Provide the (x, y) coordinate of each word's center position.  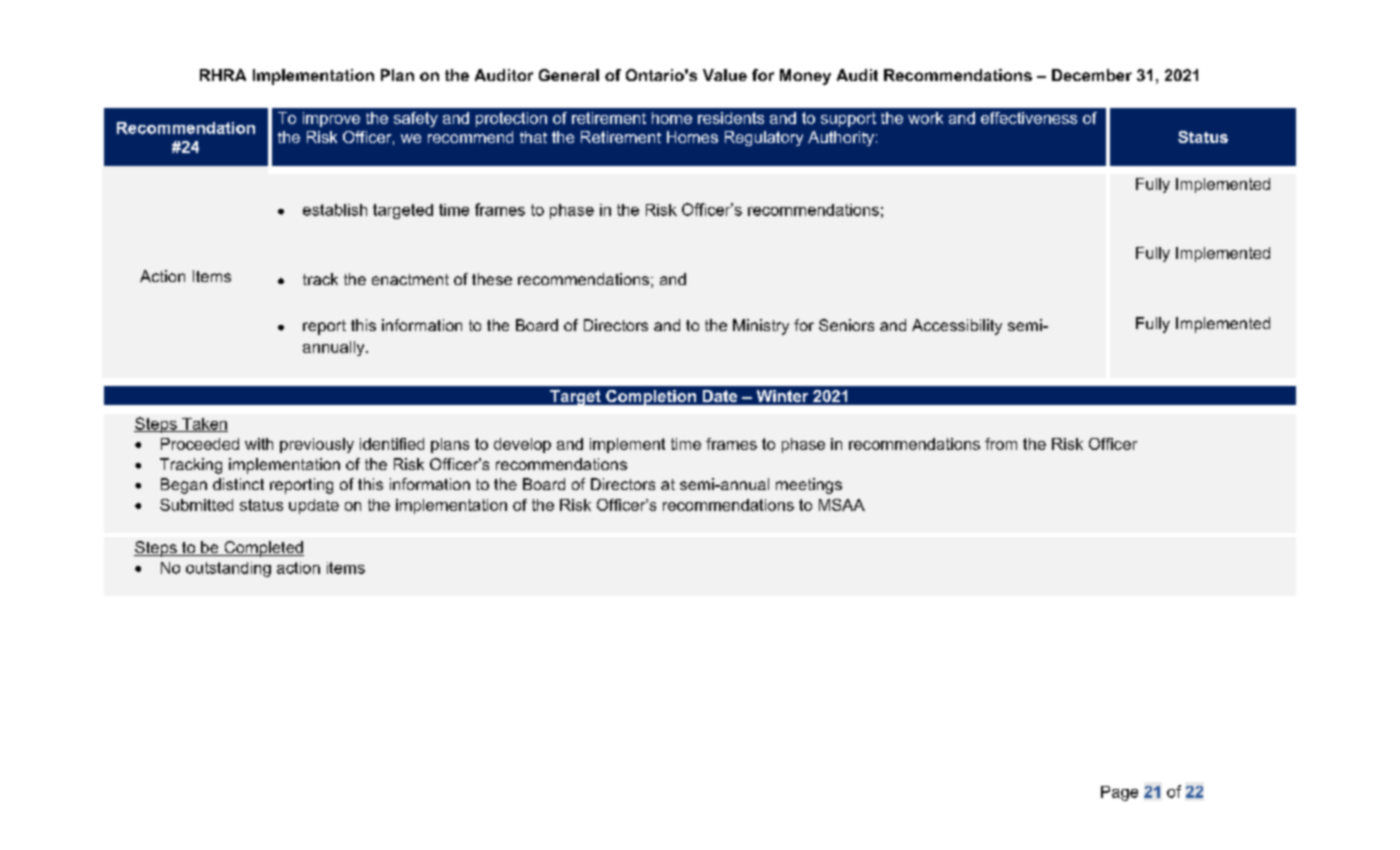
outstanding (228, 569)
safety (416, 119)
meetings (809, 486)
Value (725, 75)
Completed (263, 549)
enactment (410, 279)
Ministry (761, 327)
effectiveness (1029, 118)
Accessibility (957, 327)
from (1001, 444)
